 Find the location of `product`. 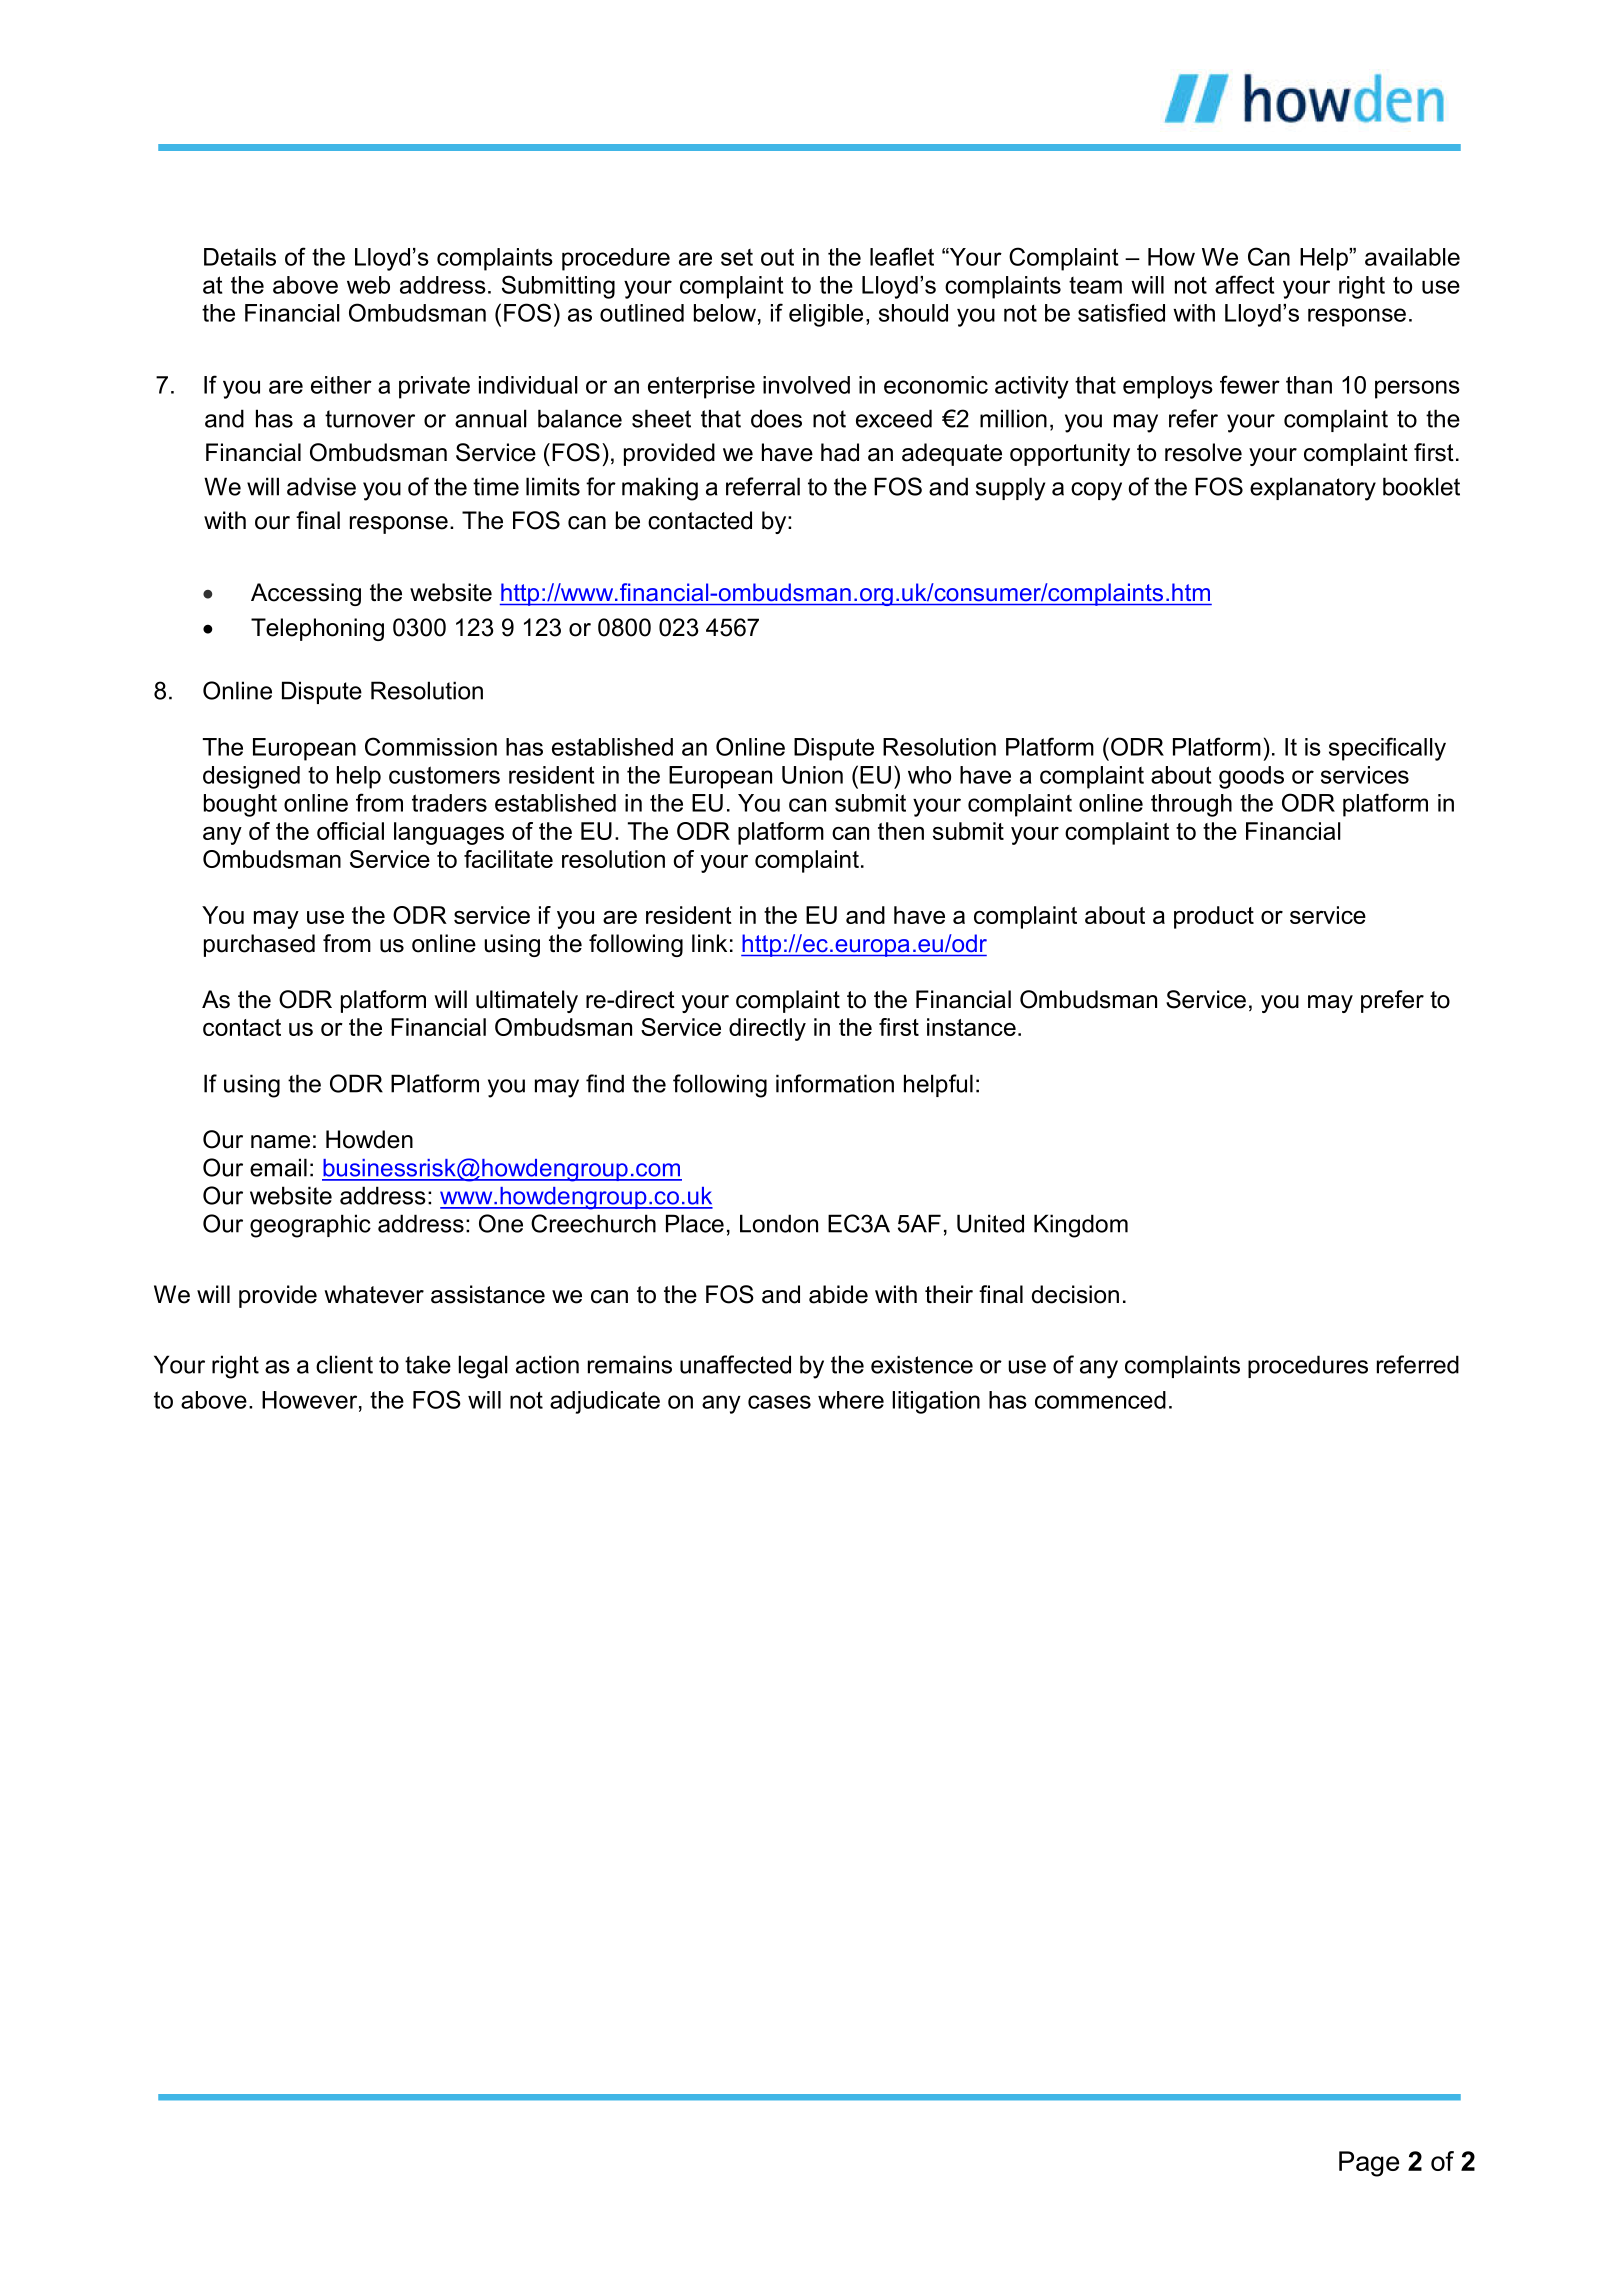

product is located at coordinates (1214, 917).
